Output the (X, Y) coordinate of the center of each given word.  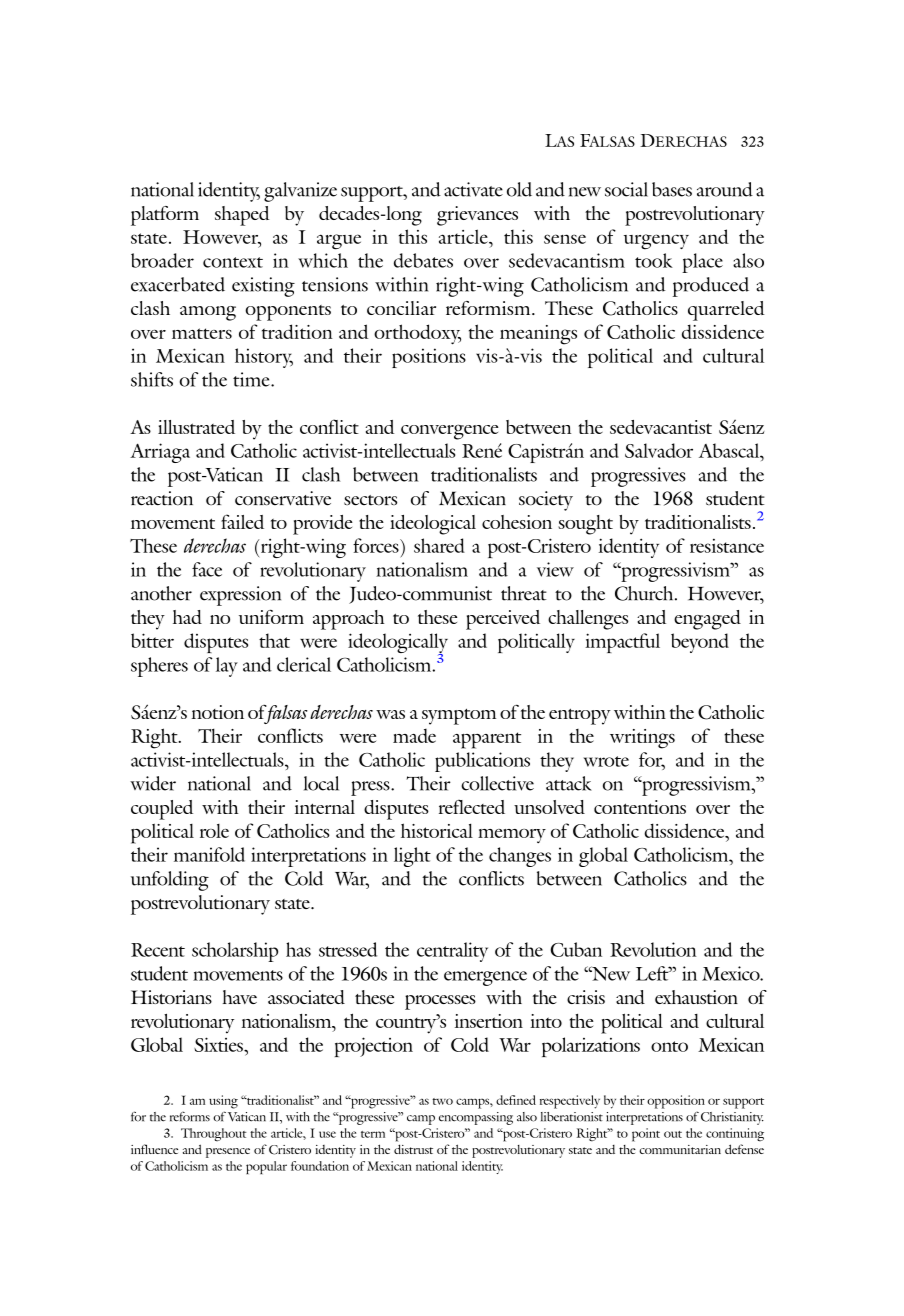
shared (439, 545)
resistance (727, 546)
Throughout (214, 1135)
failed (242, 521)
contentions (640, 807)
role (214, 831)
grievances (477, 216)
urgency (656, 241)
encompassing (476, 1118)
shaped (242, 216)
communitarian (680, 1149)
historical (437, 830)
